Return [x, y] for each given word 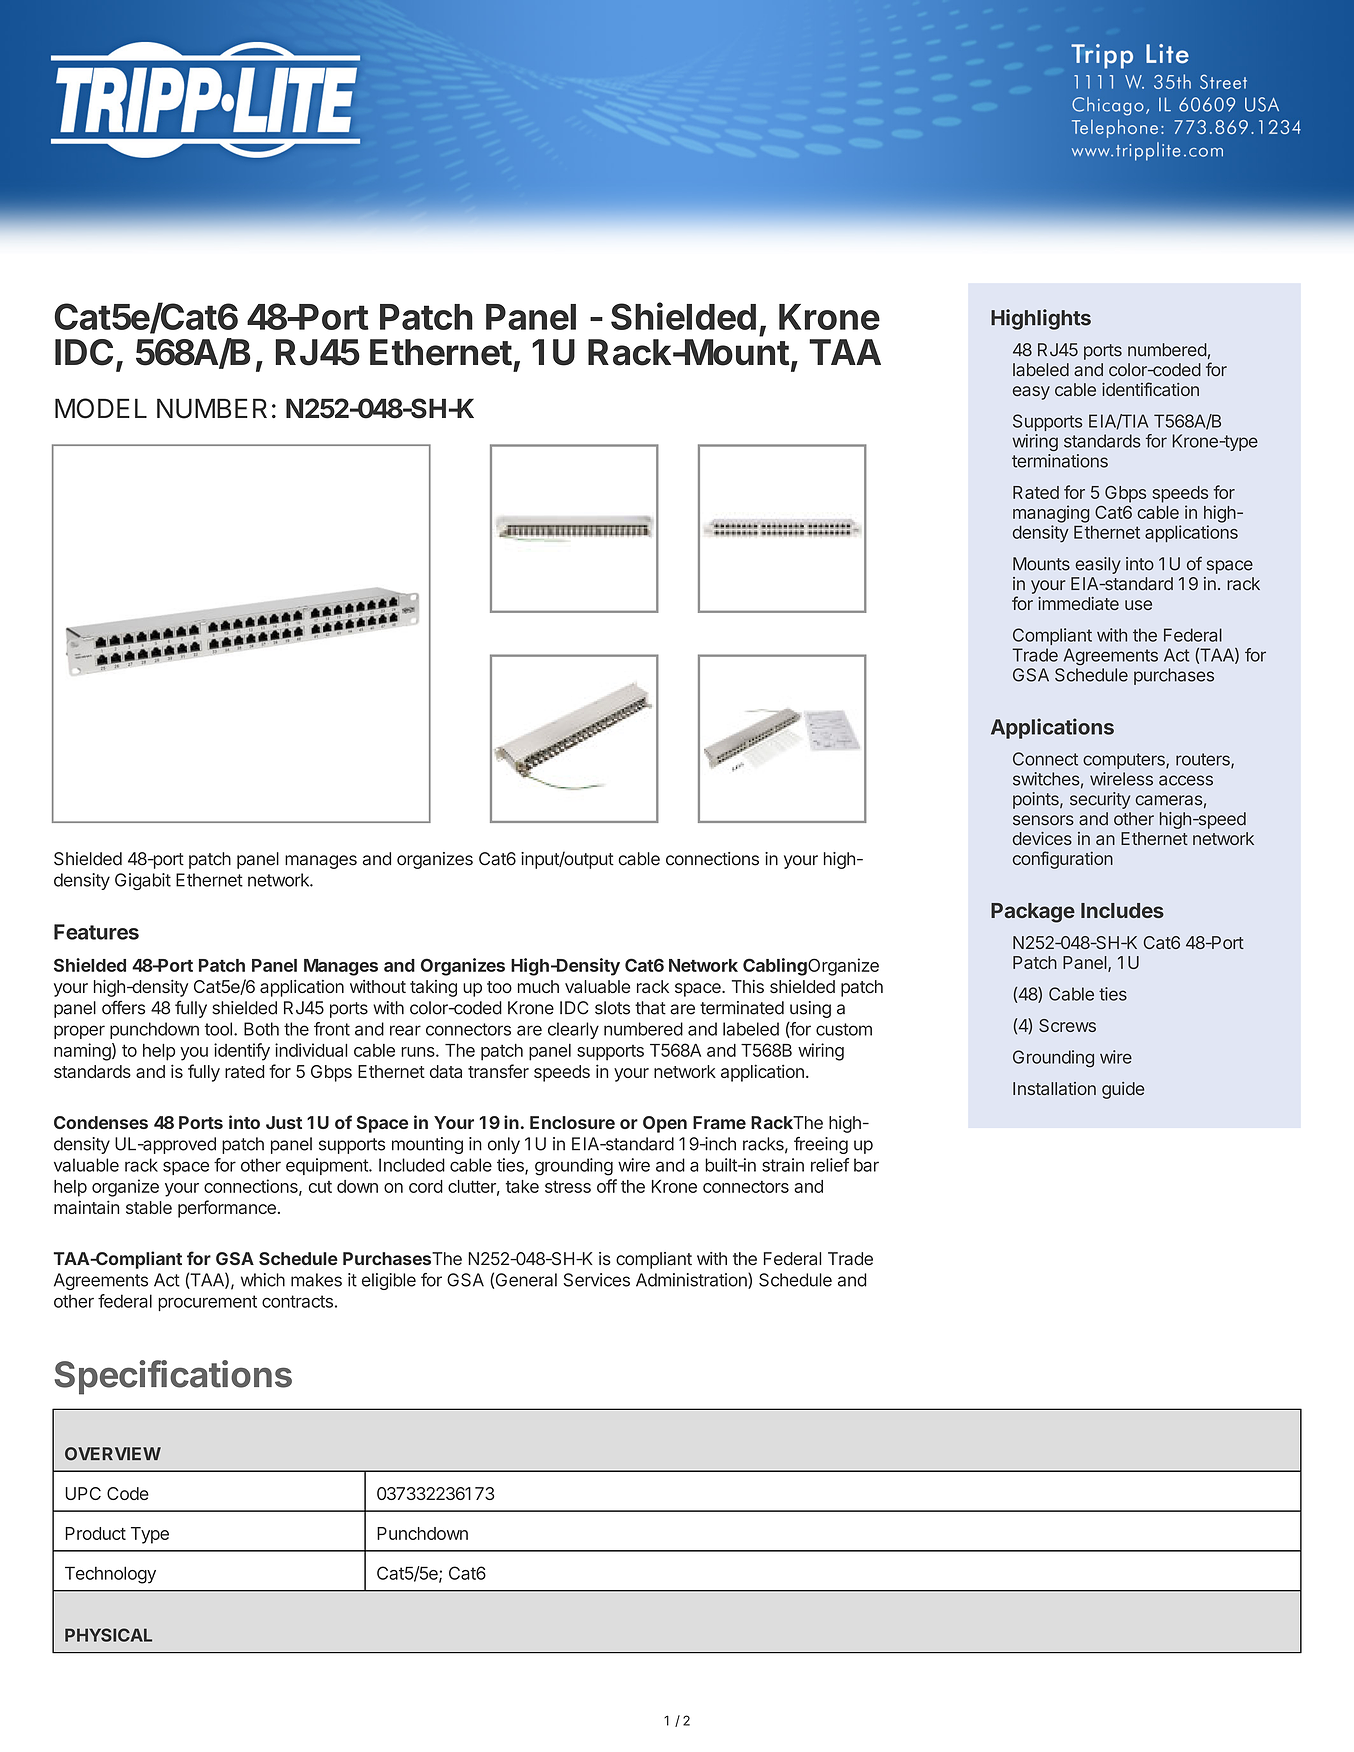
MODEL [101, 408]
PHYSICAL [108, 1635]
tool [218, 1029]
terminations [1060, 461]
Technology [110, 1575]
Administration [692, 1281]
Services [596, 1280]
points [1037, 800]
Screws [1067, 1025]
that [650, 1008]
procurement [207, 1303]
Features [96, 932]
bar [866, 1165]
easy [1031, 393]
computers [1125, 761]
